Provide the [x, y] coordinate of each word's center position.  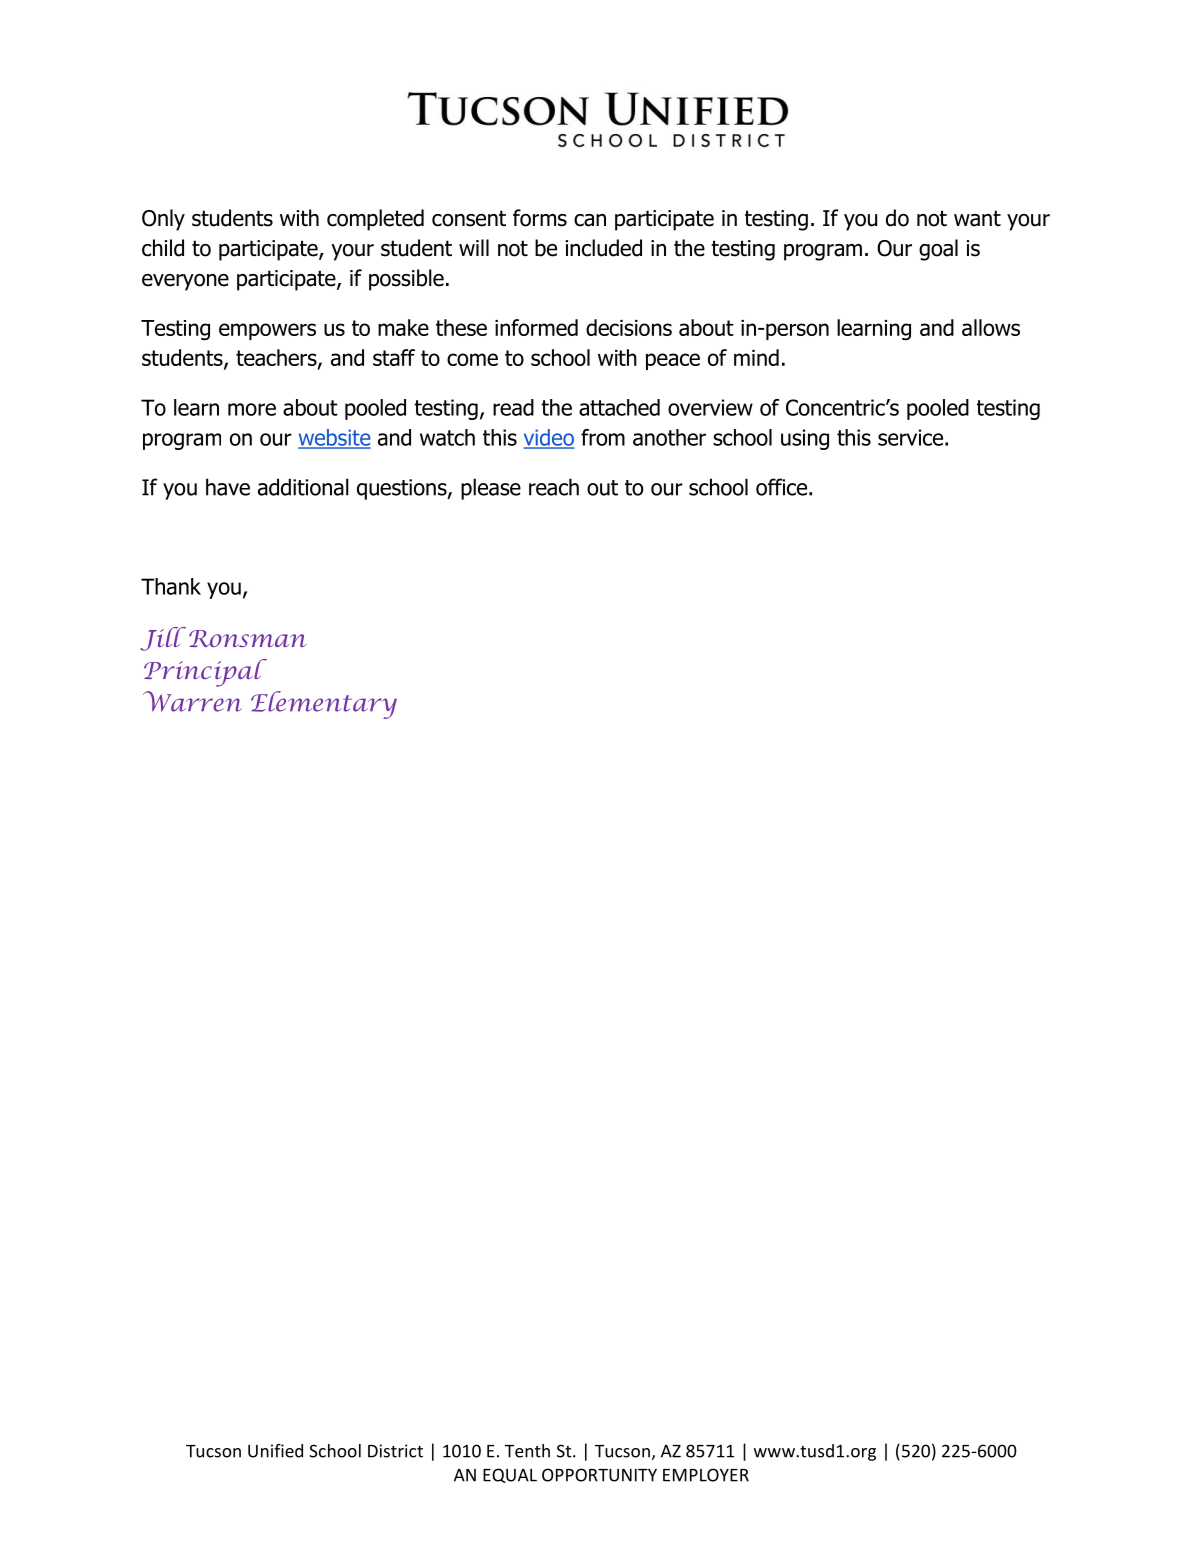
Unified [275, 1451]
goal [938, 250]
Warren [192, 701]
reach [554, 487]
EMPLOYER [706, 1475]
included [604, 248]
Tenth [527, 1451]
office [783, 487]
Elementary [324, 705]
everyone [185, 282]
